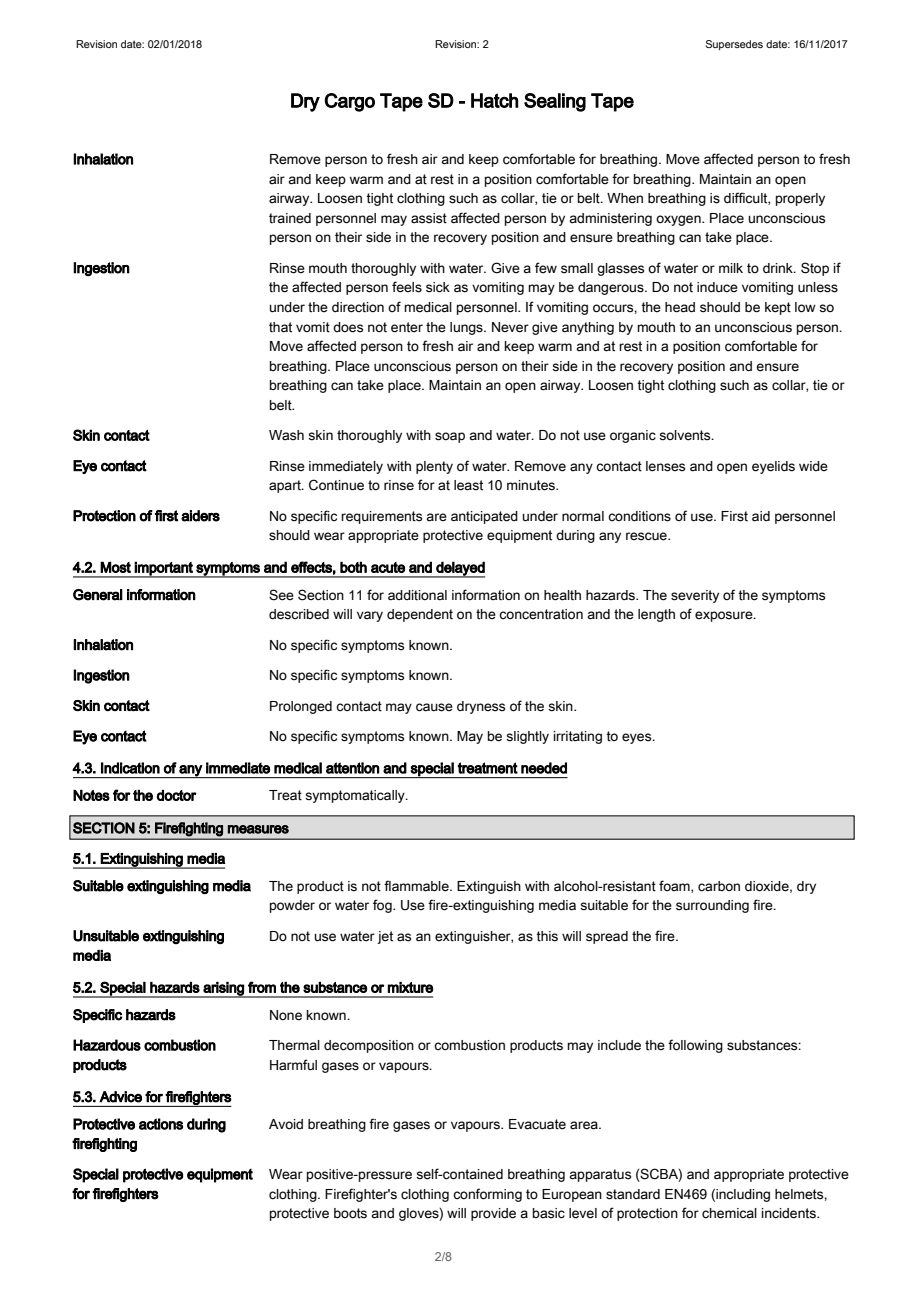 The image size is (924, 1308). I want to click on Cargo, so click(349, 102).
